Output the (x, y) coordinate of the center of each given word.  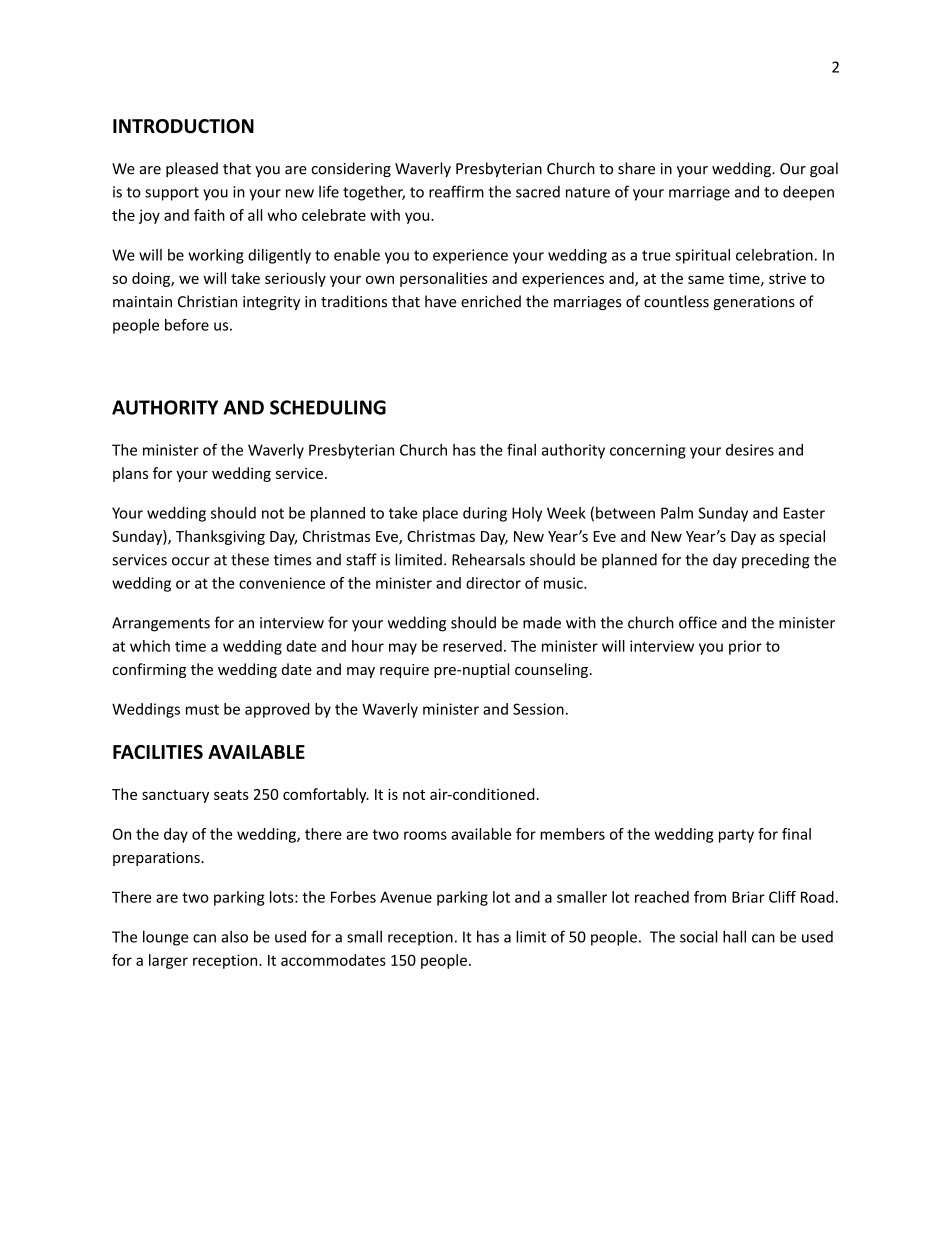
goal (824, 169)
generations (754, 303)
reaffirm (456, 191)
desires (750, 450)
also (234, 936)
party (736, 836)
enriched (491, 301)
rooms (425, 835)
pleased (192, 169)
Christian (207, 301)
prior (745, 647)
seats (231, 795)
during (485, 514)
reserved (472, 646)
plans (130, 474)
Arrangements (161, 624)
